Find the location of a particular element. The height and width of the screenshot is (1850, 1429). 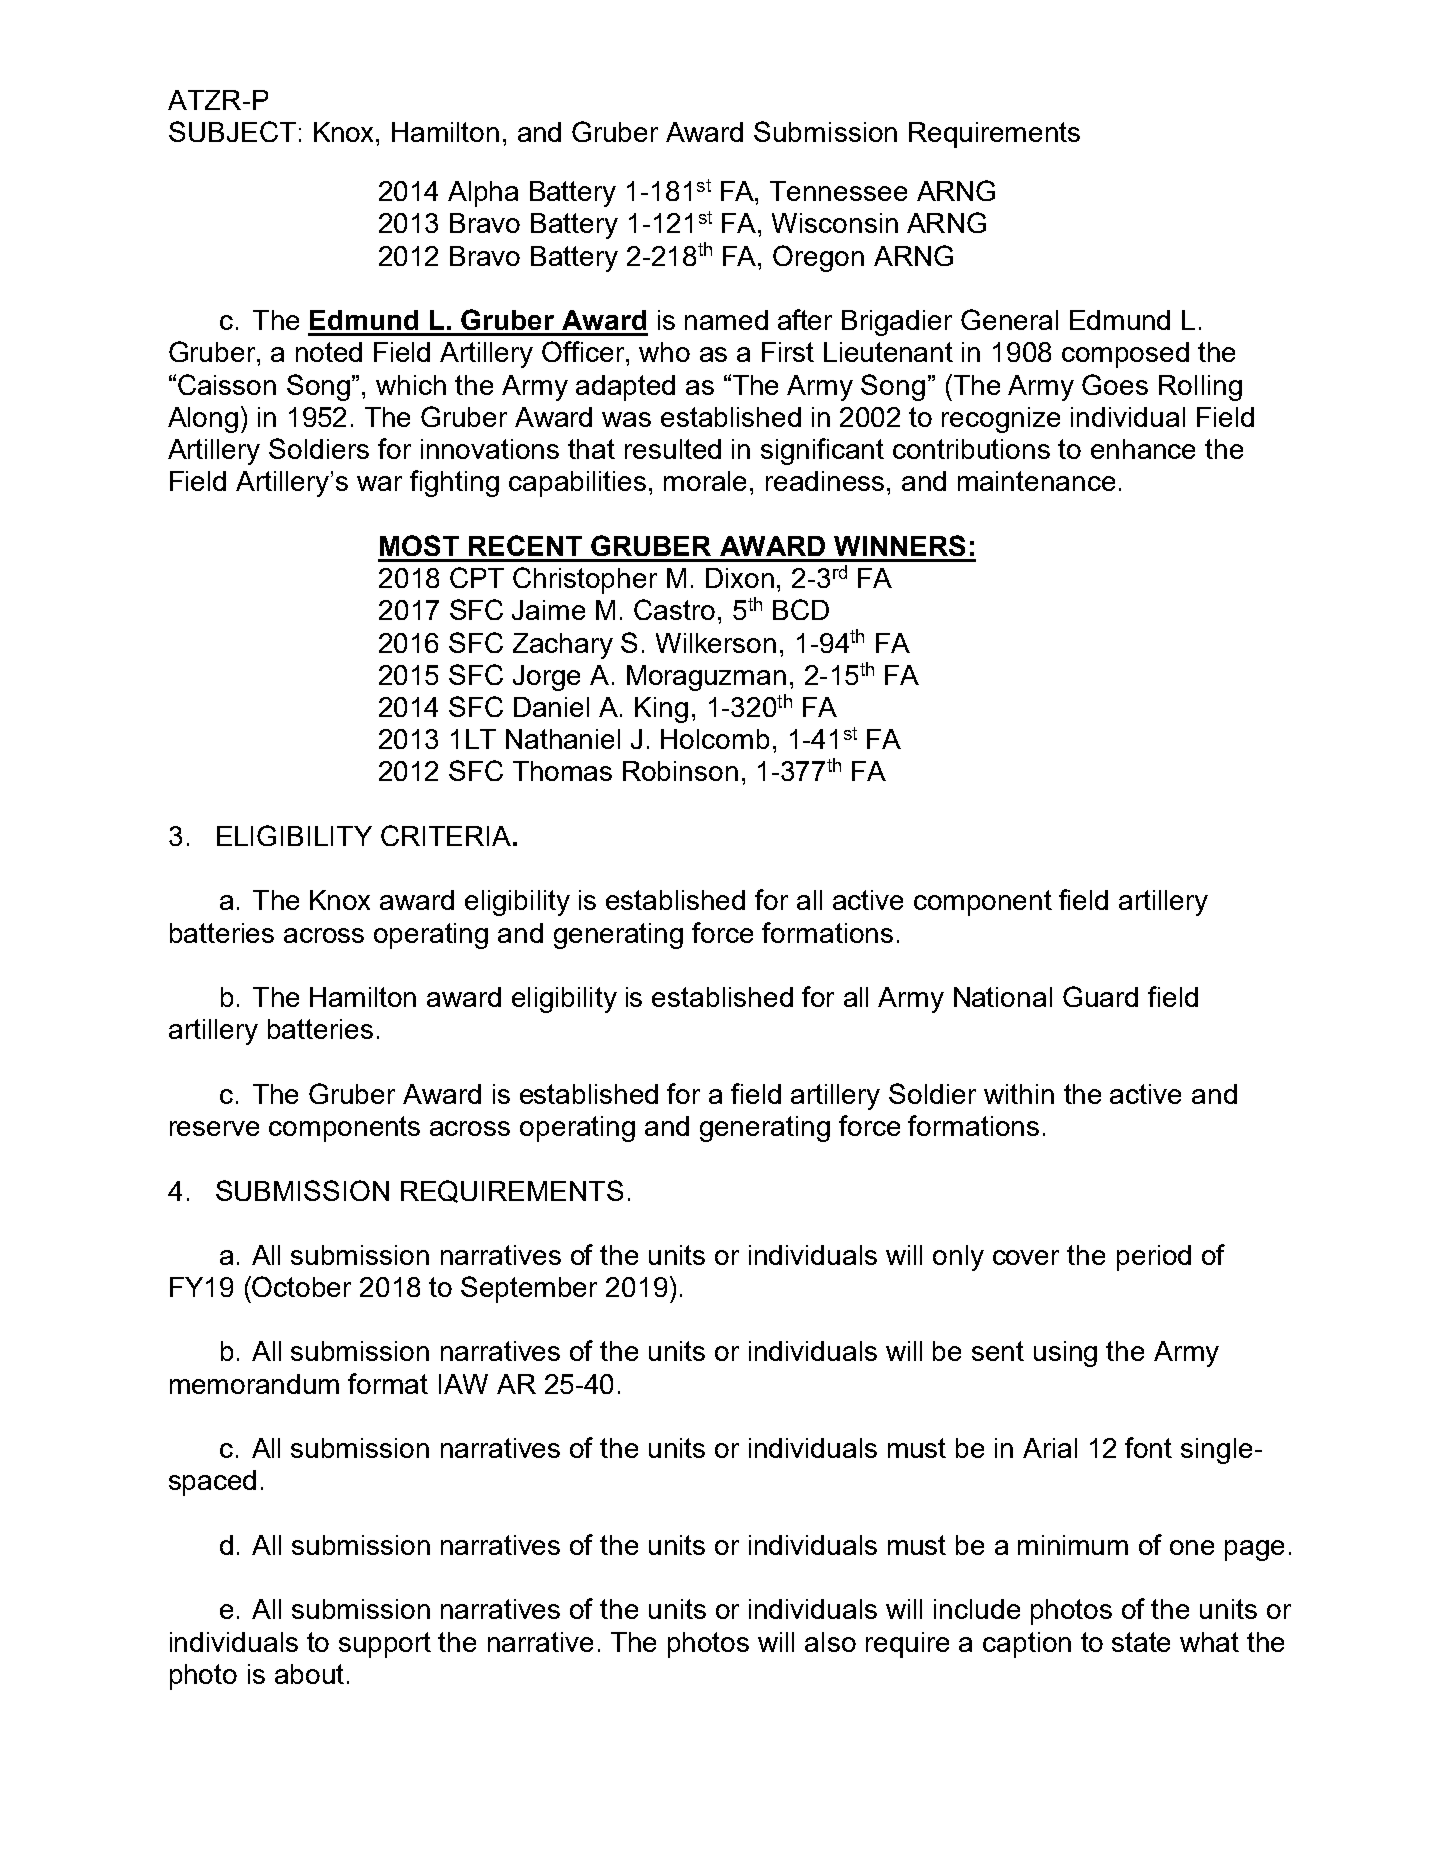

within is located at coordinates (1019, 1094).
